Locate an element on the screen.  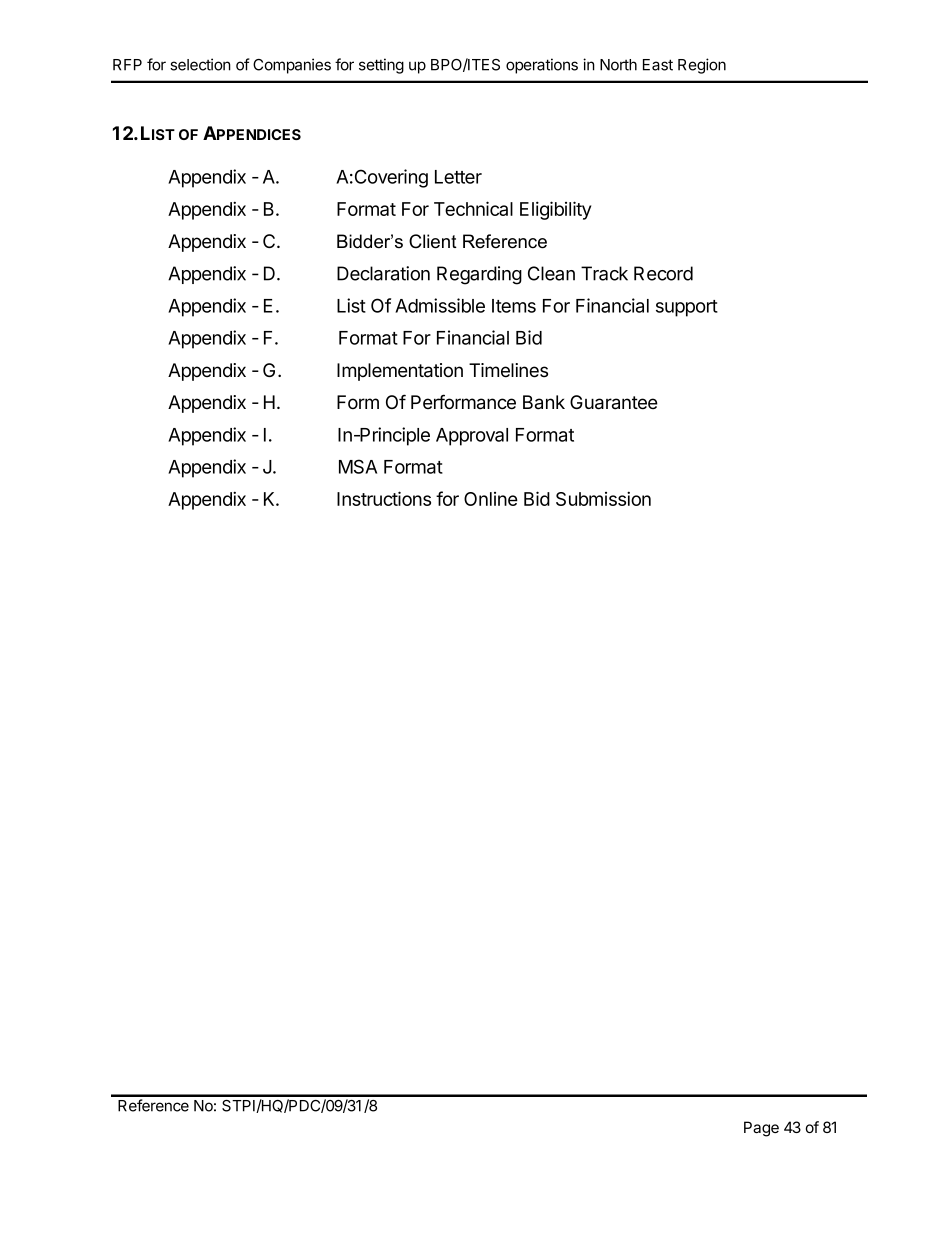
Admissible is located at coordinates (440, 305).
